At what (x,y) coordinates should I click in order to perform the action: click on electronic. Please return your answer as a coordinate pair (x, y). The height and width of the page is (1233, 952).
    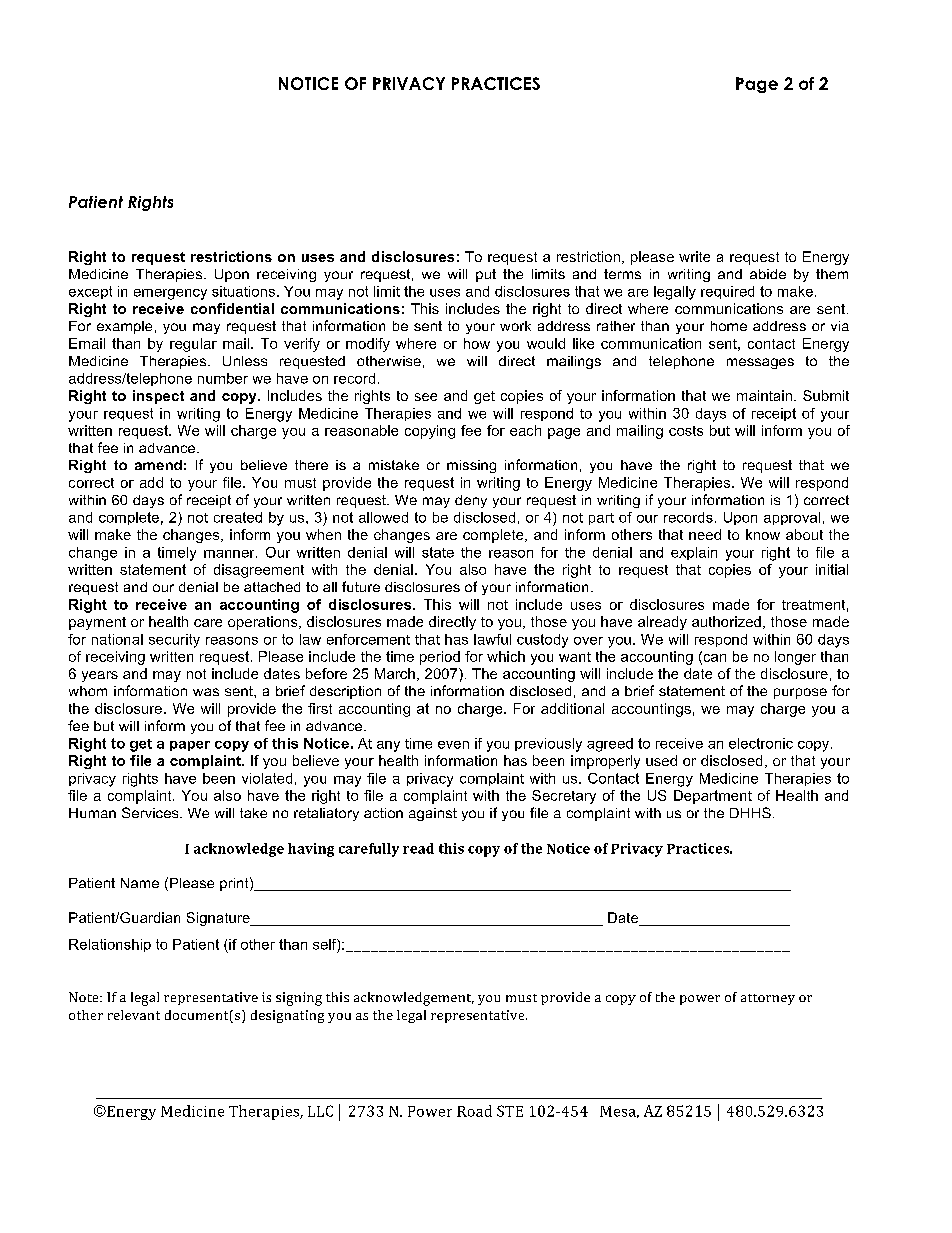
    Looking at the image, I should click on (761, 743).
